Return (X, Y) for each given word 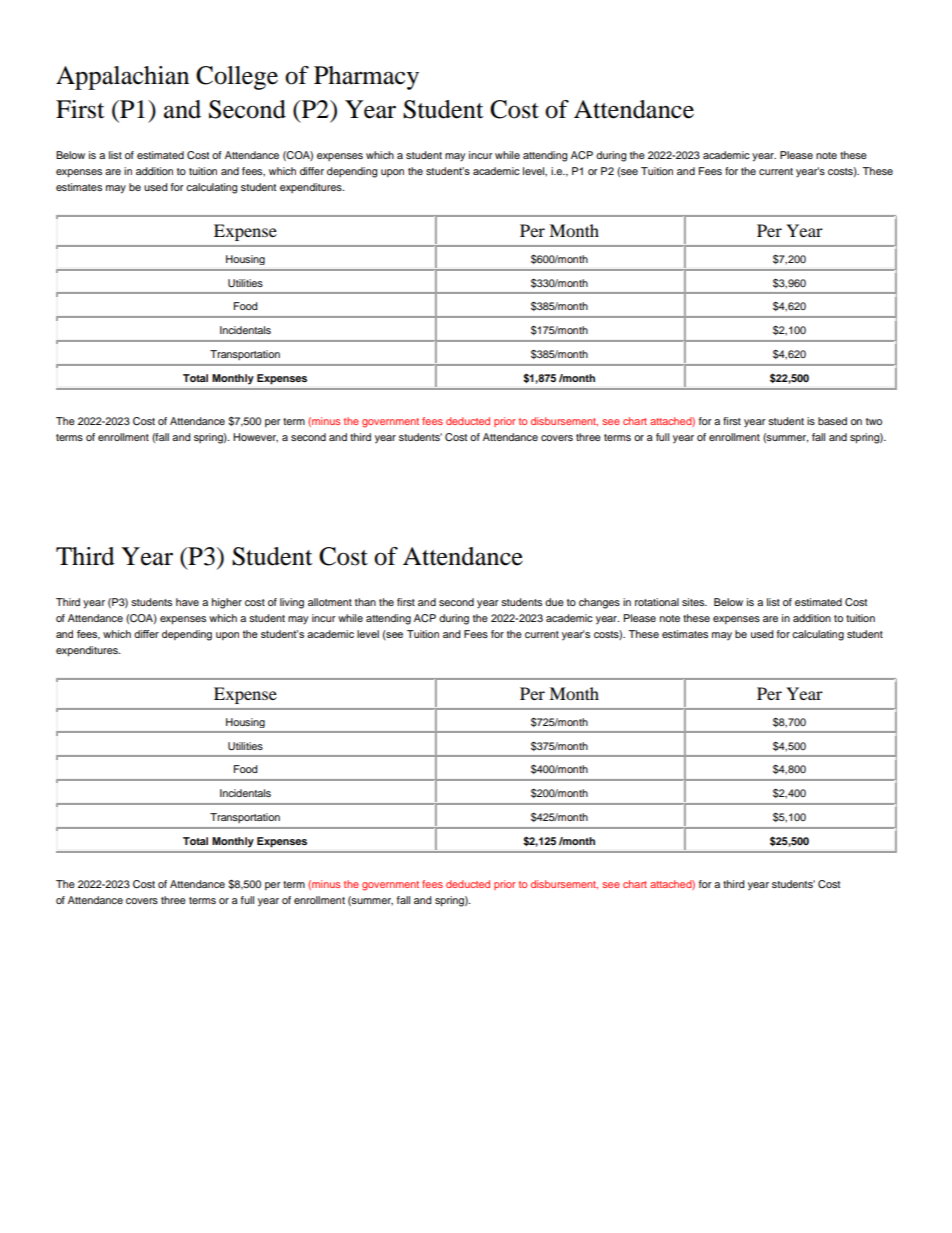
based (832, 421)
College (237, 78)
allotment (330, 602)
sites (694, 602)
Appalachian (122, 78)
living (292, 603)
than (365, 602)
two (874, 421)
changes (599, 603)
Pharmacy (366, 78)
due (554, 602)
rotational (657, 602)
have (187, 602)
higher (227, 603)
